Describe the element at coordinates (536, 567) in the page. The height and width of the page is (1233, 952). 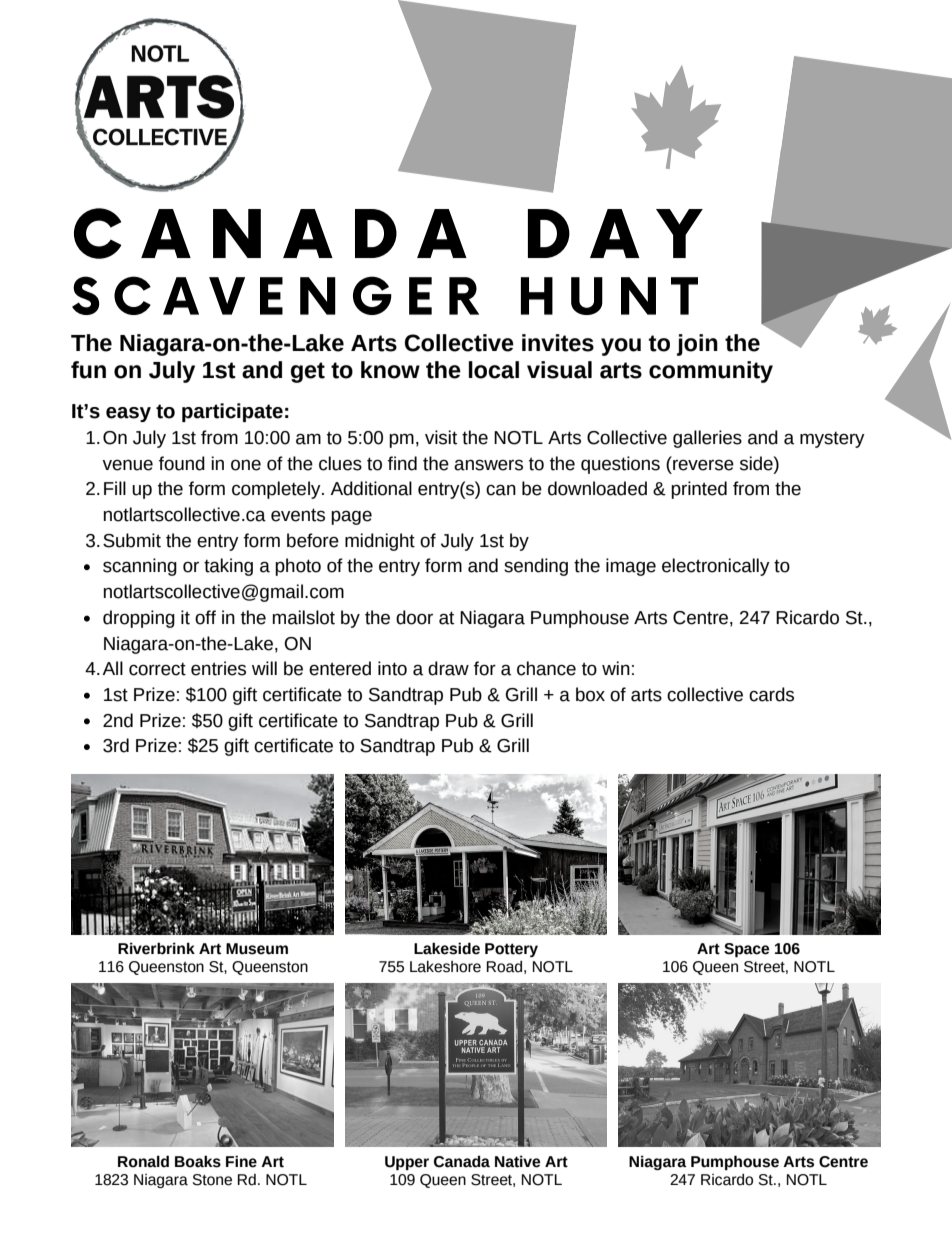
I see `sending` at that location.
